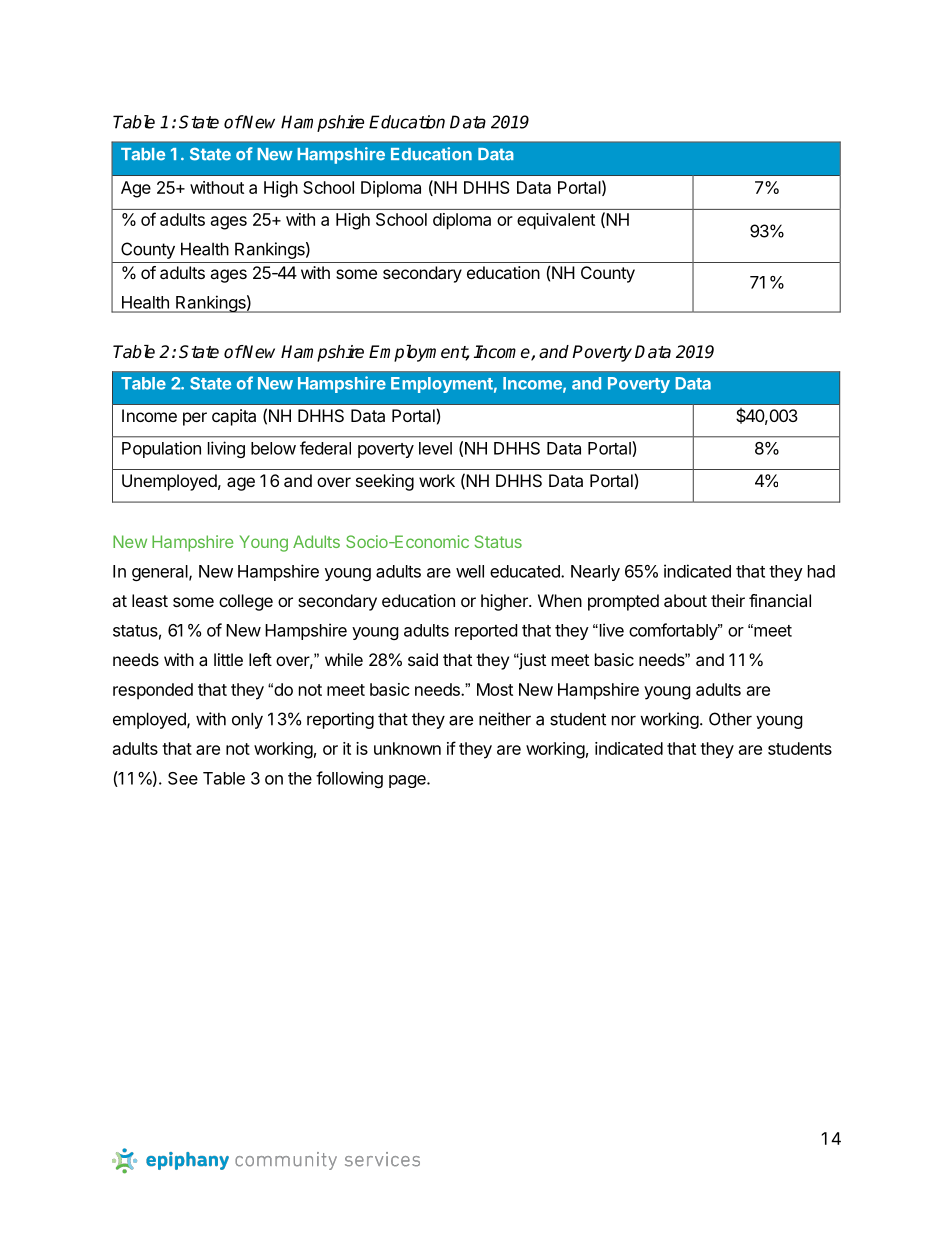  I want to click on had, so click(821, 571).
